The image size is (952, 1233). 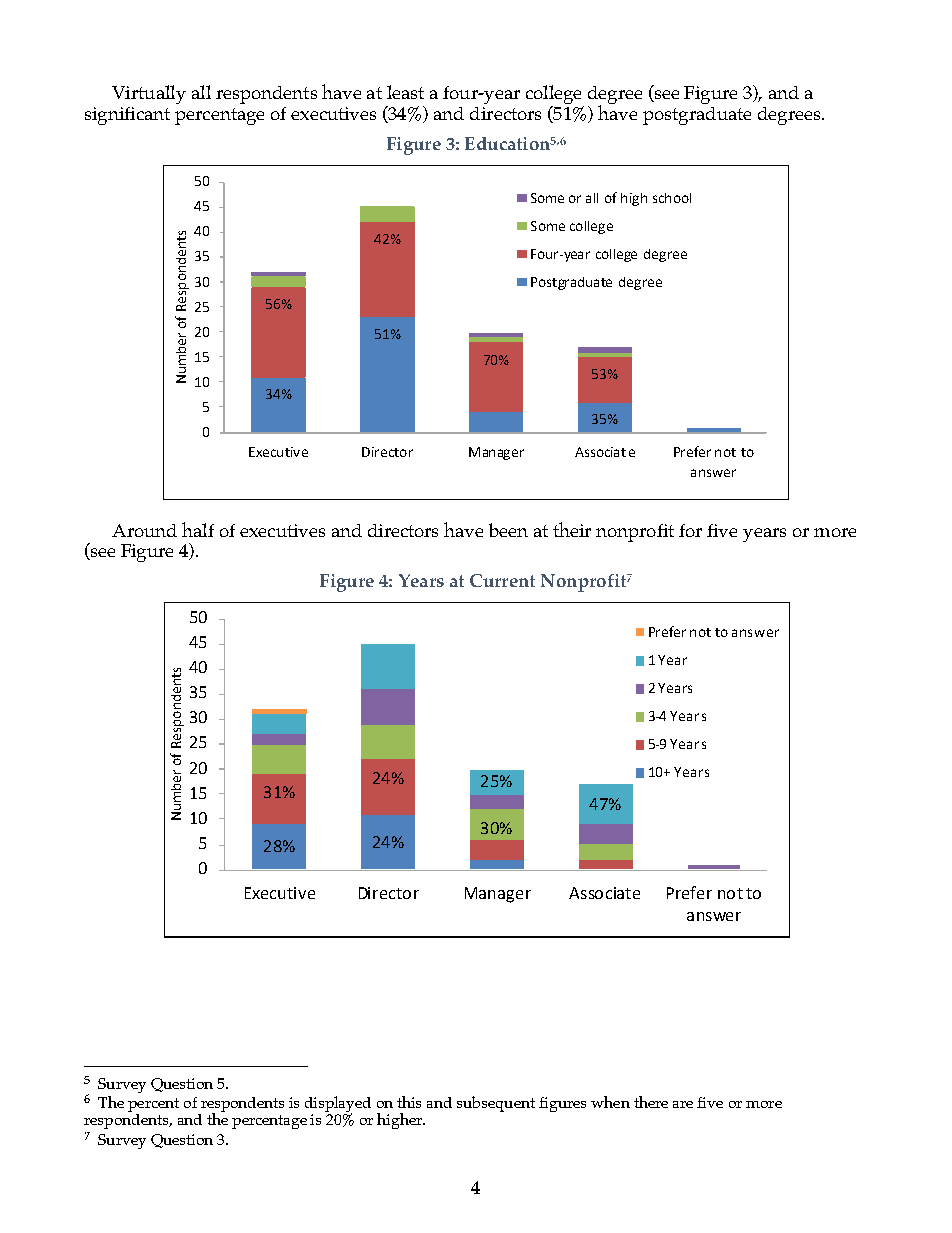 I want to click on school, so click(x=672, y=198).
